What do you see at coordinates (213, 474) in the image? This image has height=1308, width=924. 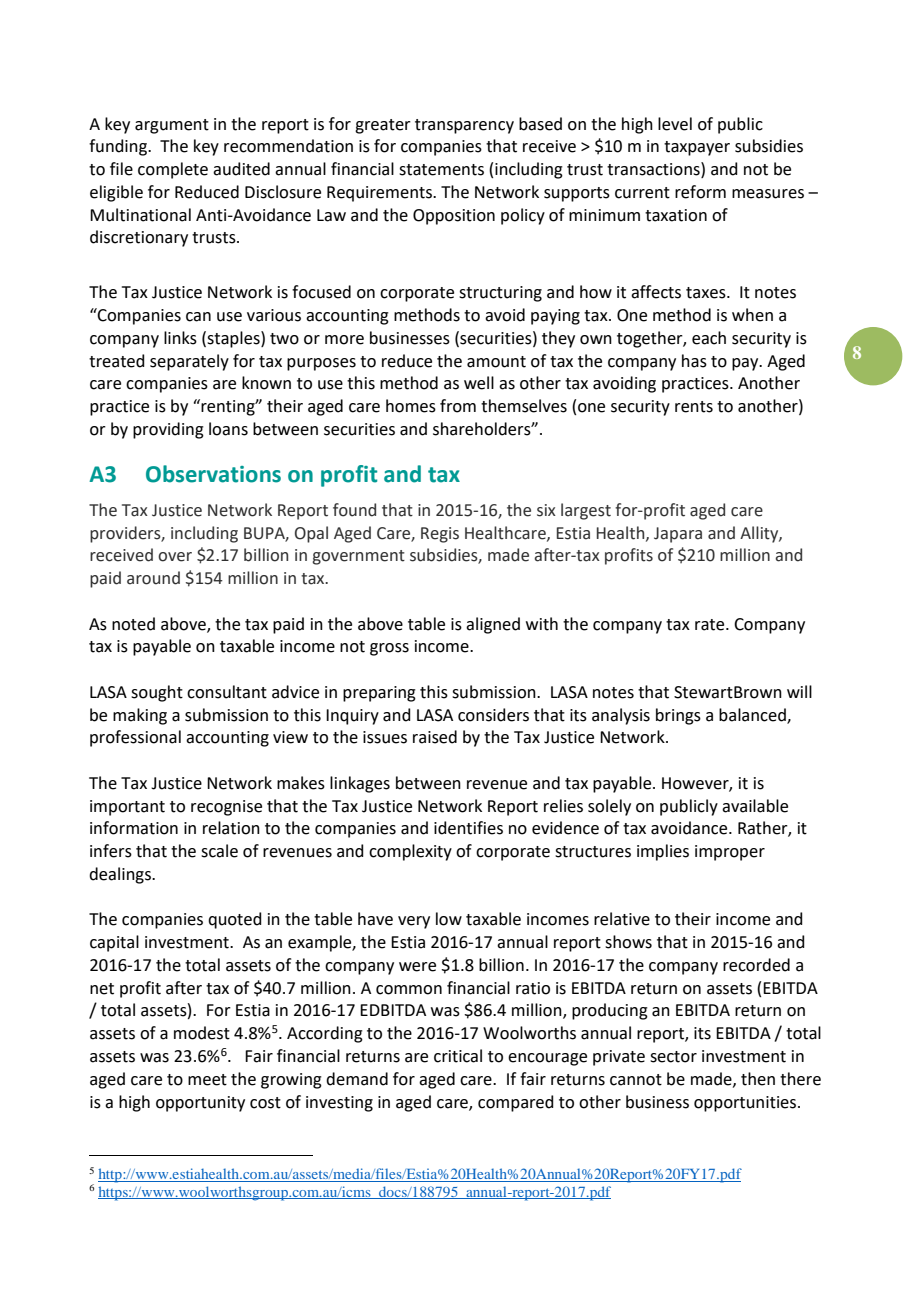 I see `Observations` at bounding box center [213, 474].
